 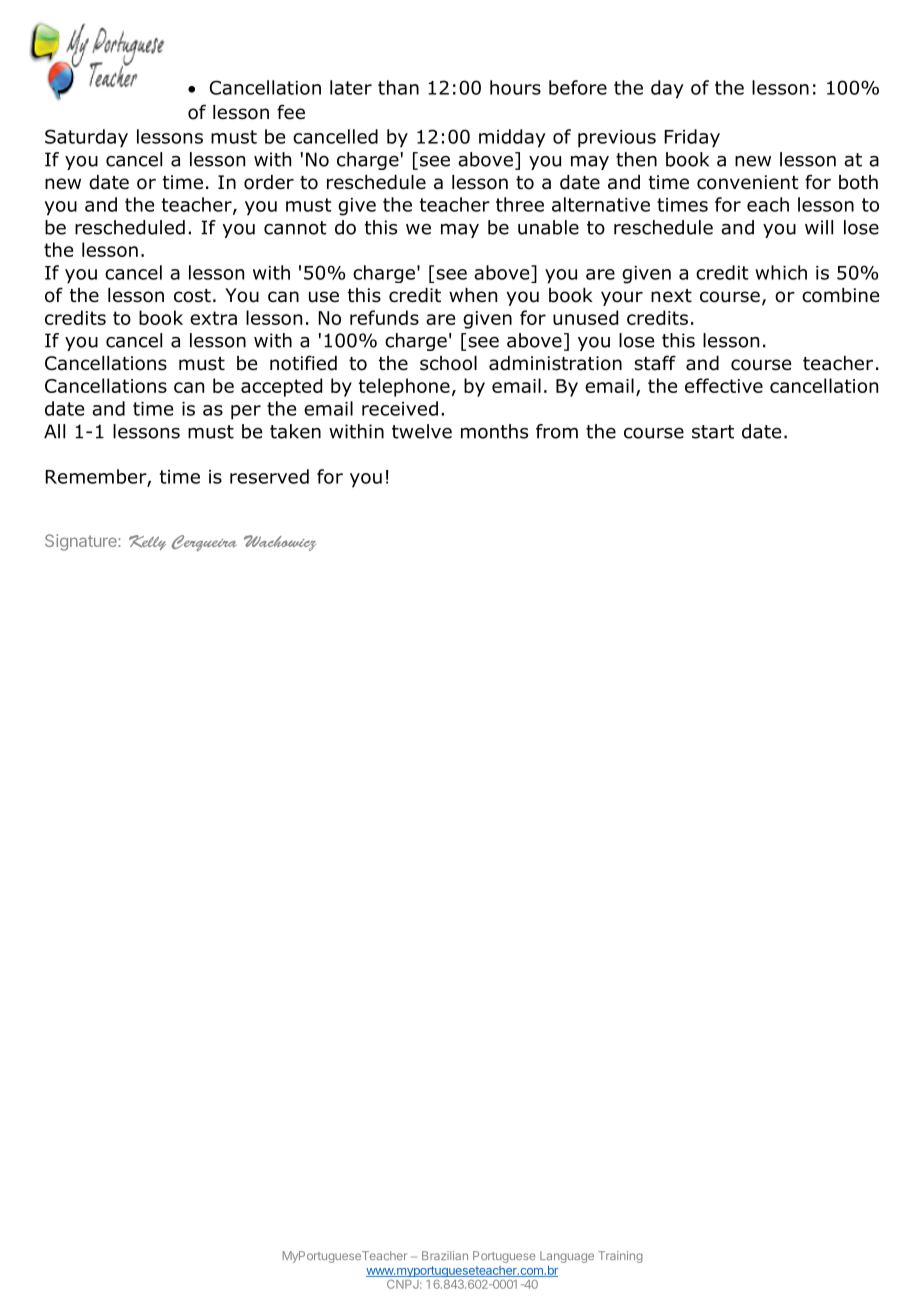 What do you see at coordinates (567, 1257) in the screenshot?
I see `Language` at bounding box center [567, 1257].
